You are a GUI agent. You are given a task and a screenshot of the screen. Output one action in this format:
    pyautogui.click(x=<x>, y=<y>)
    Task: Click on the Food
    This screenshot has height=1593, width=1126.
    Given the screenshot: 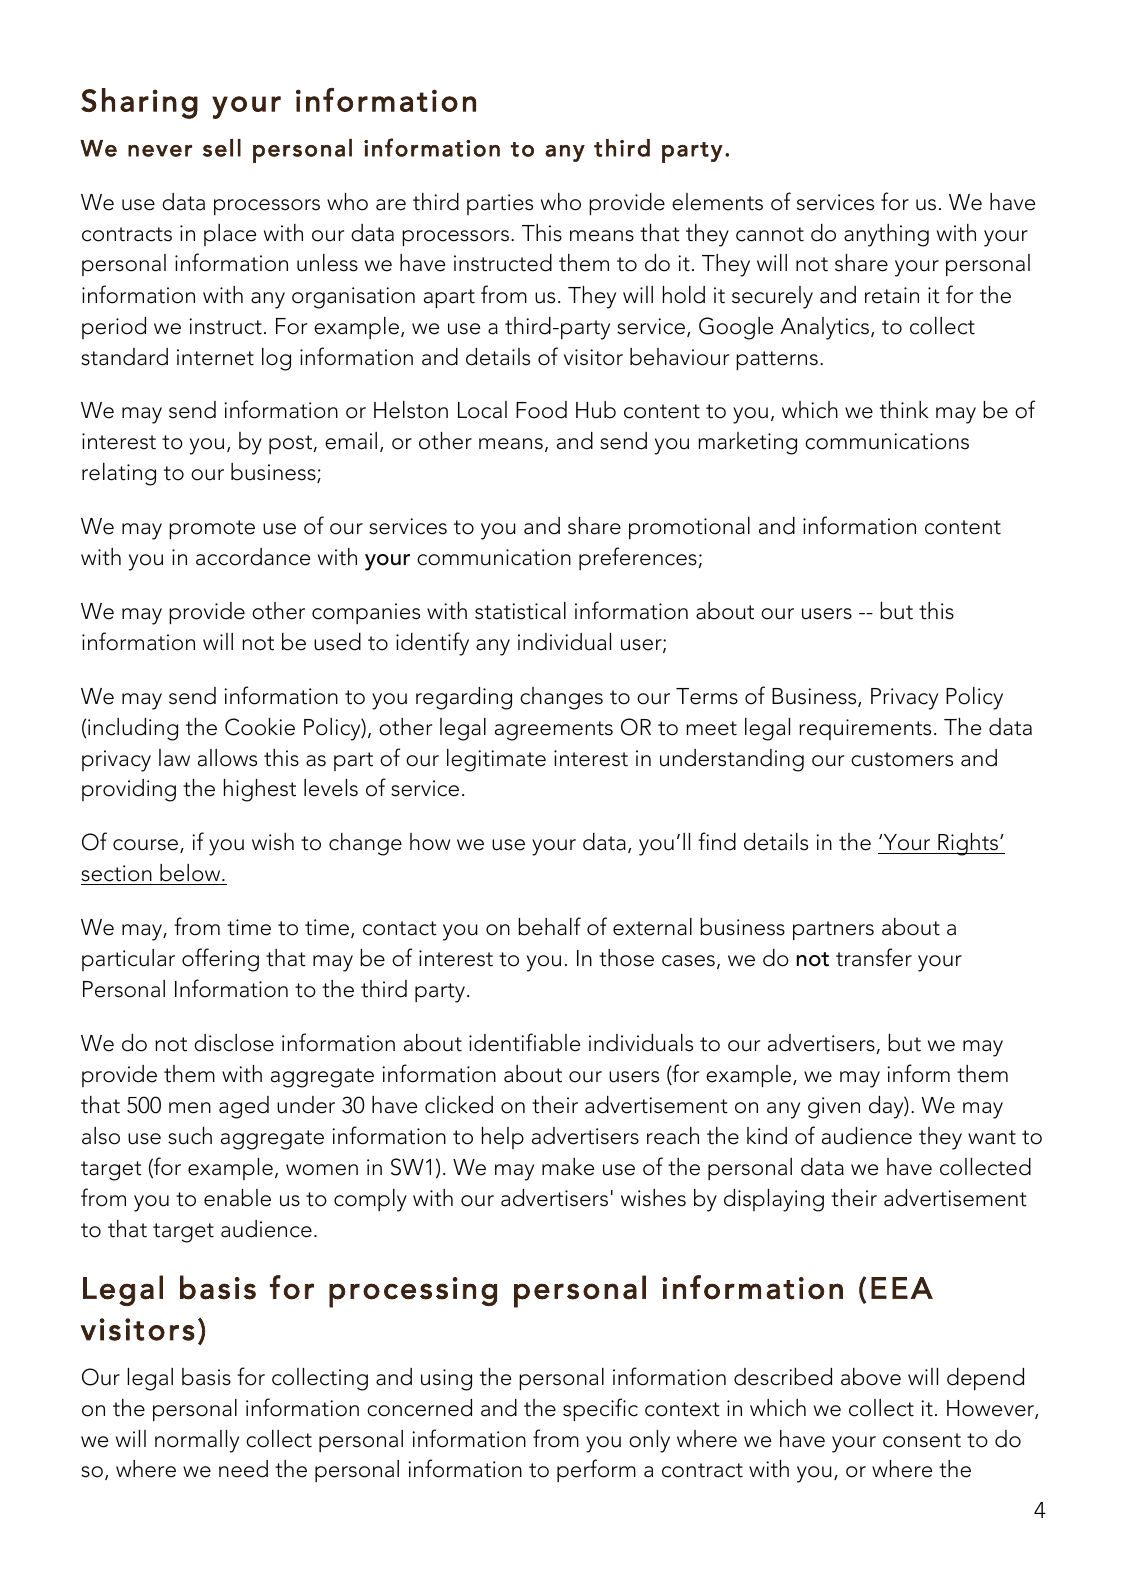 What is the action you would take?
    pyautogui.click(x=541, y=410)
